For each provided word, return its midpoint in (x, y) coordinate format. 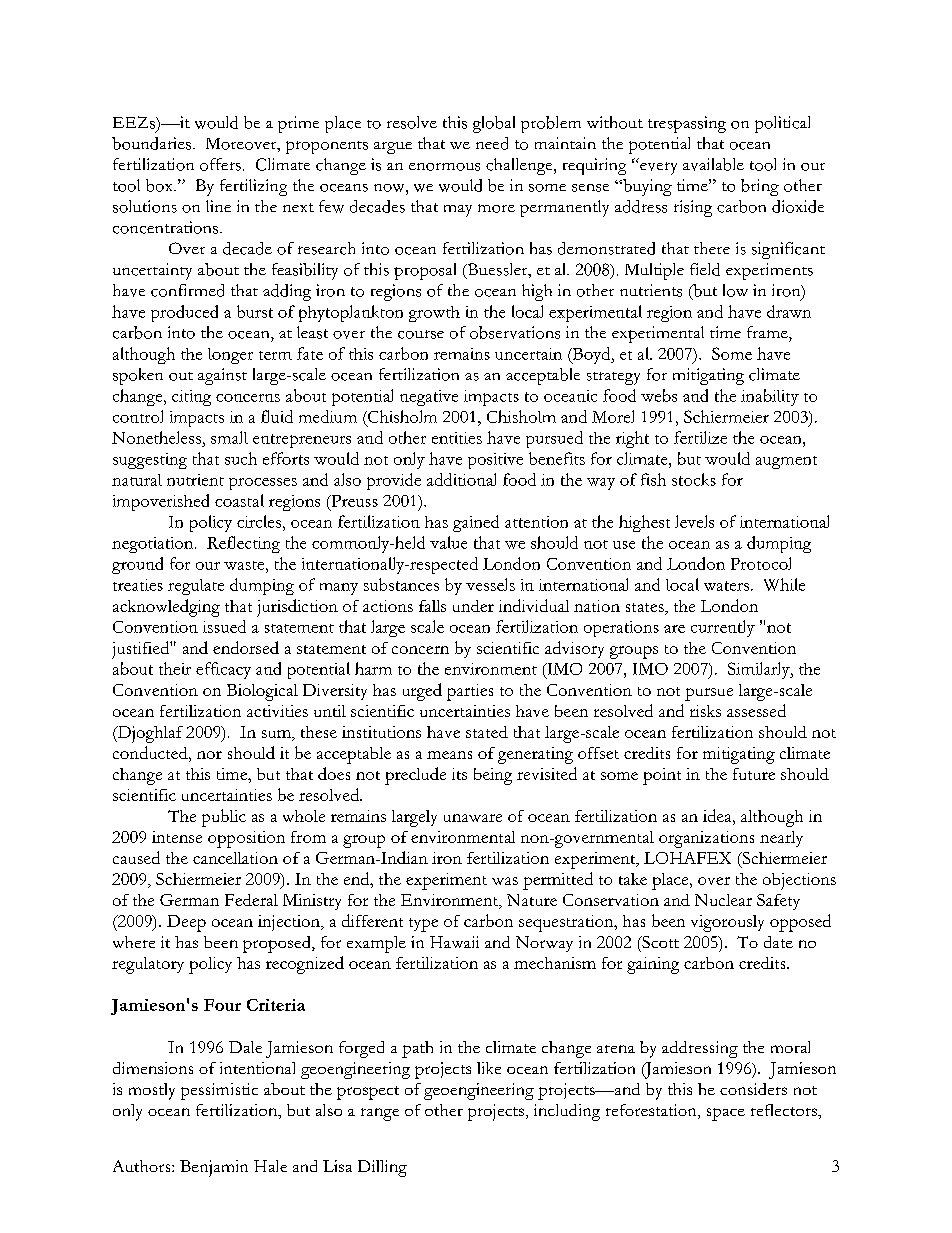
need (492, 143)
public (224, 818)
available (713, 164)
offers (220, 164)
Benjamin (214, 1168)
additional (461, 479)
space (726, 1114)
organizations (706, 839)
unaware (473, 818)
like (489, 1068)
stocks (694, 479)
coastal (239, 500)
